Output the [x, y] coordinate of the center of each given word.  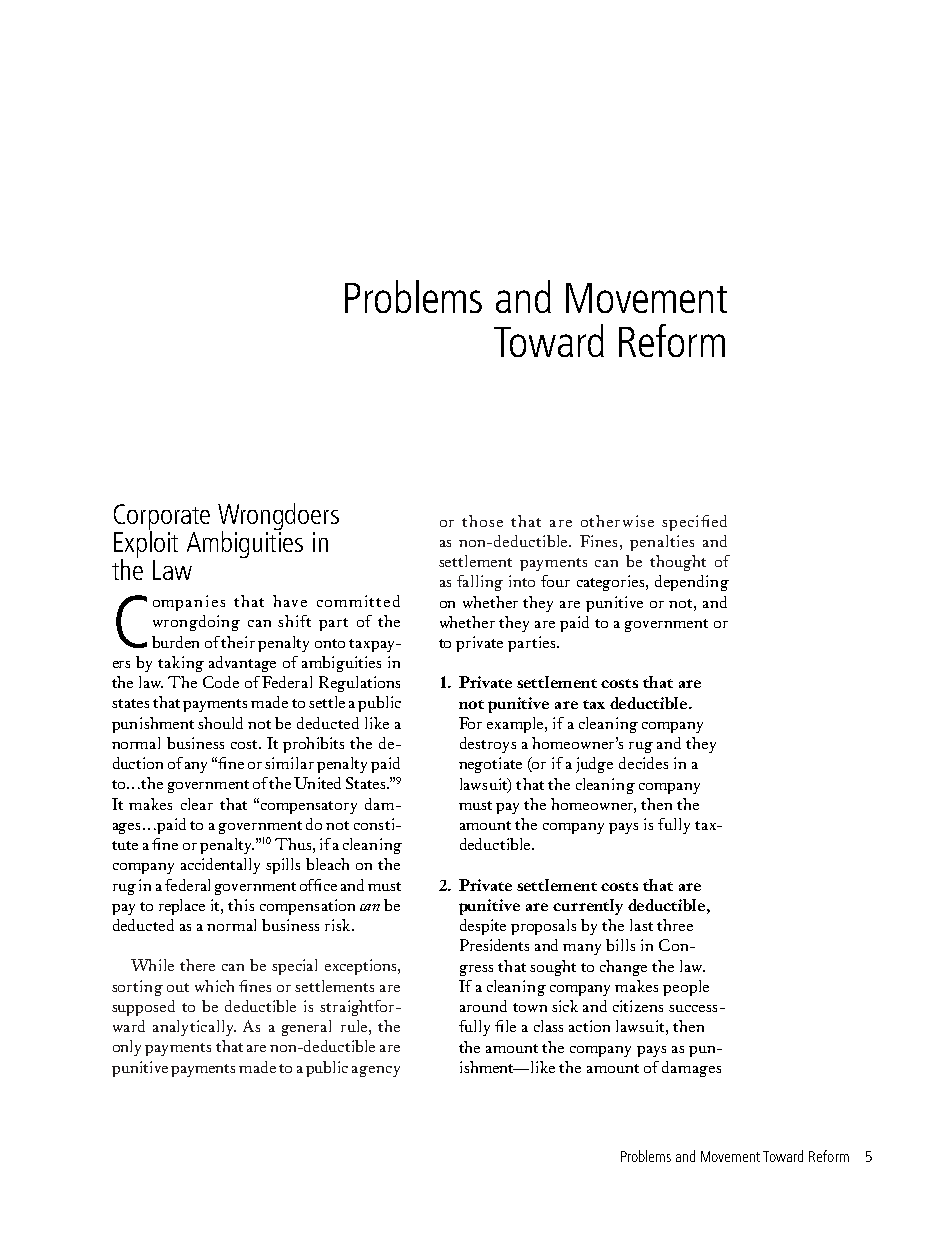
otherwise [617, 521]
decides [643, 763]
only [127, 1048]
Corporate [162, 518]
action [589, 1026]
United [317, 783]
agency [376, 1071]
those [482, 521]
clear [197, 804]
